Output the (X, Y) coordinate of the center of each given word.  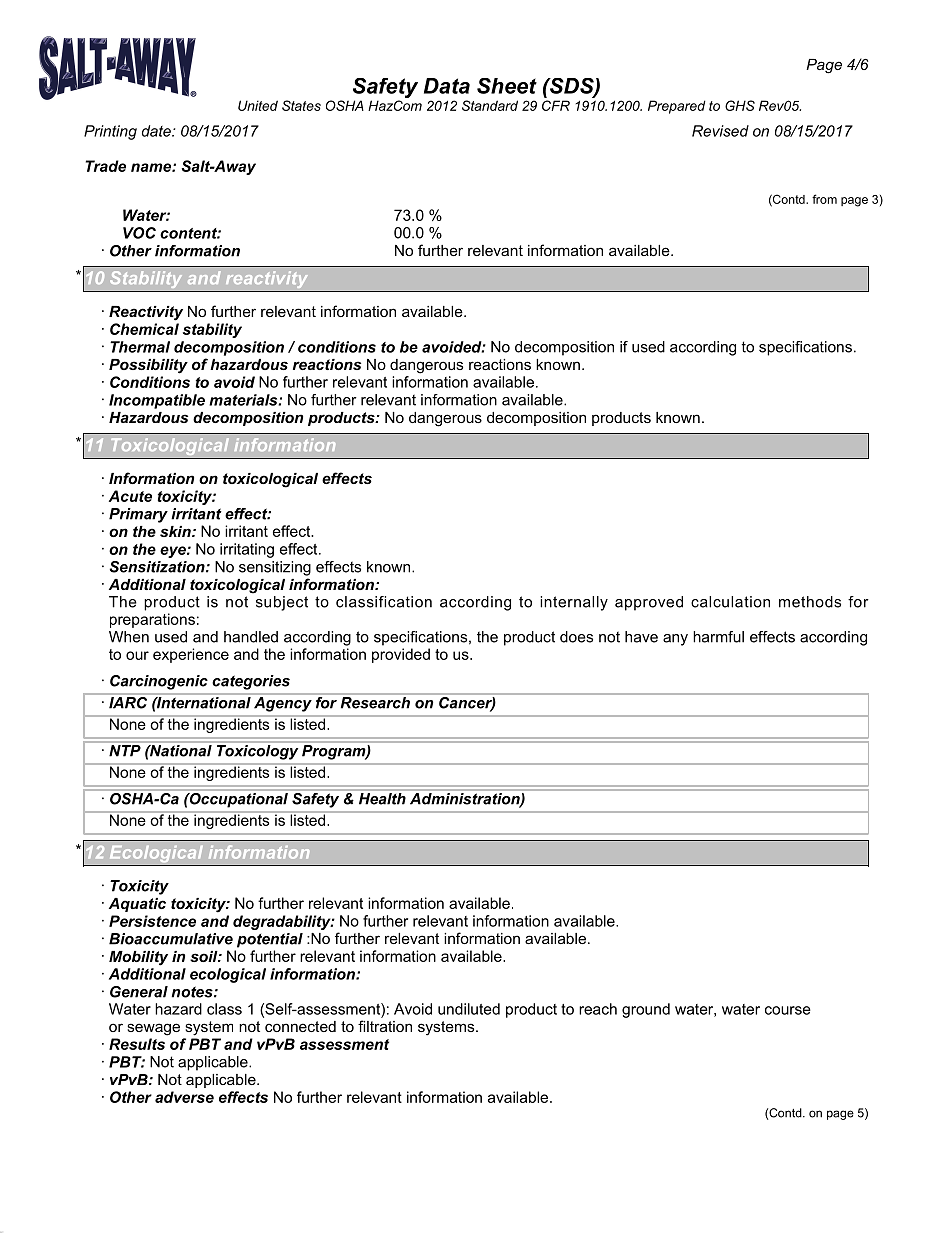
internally (574, 603)
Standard (490, 105)
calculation (730, 602)
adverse (184, 1097)
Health (382, 799)
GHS (740, 105)
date (157, 131)
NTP (125, 750)
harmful (718, 637)
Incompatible (157, 401)
